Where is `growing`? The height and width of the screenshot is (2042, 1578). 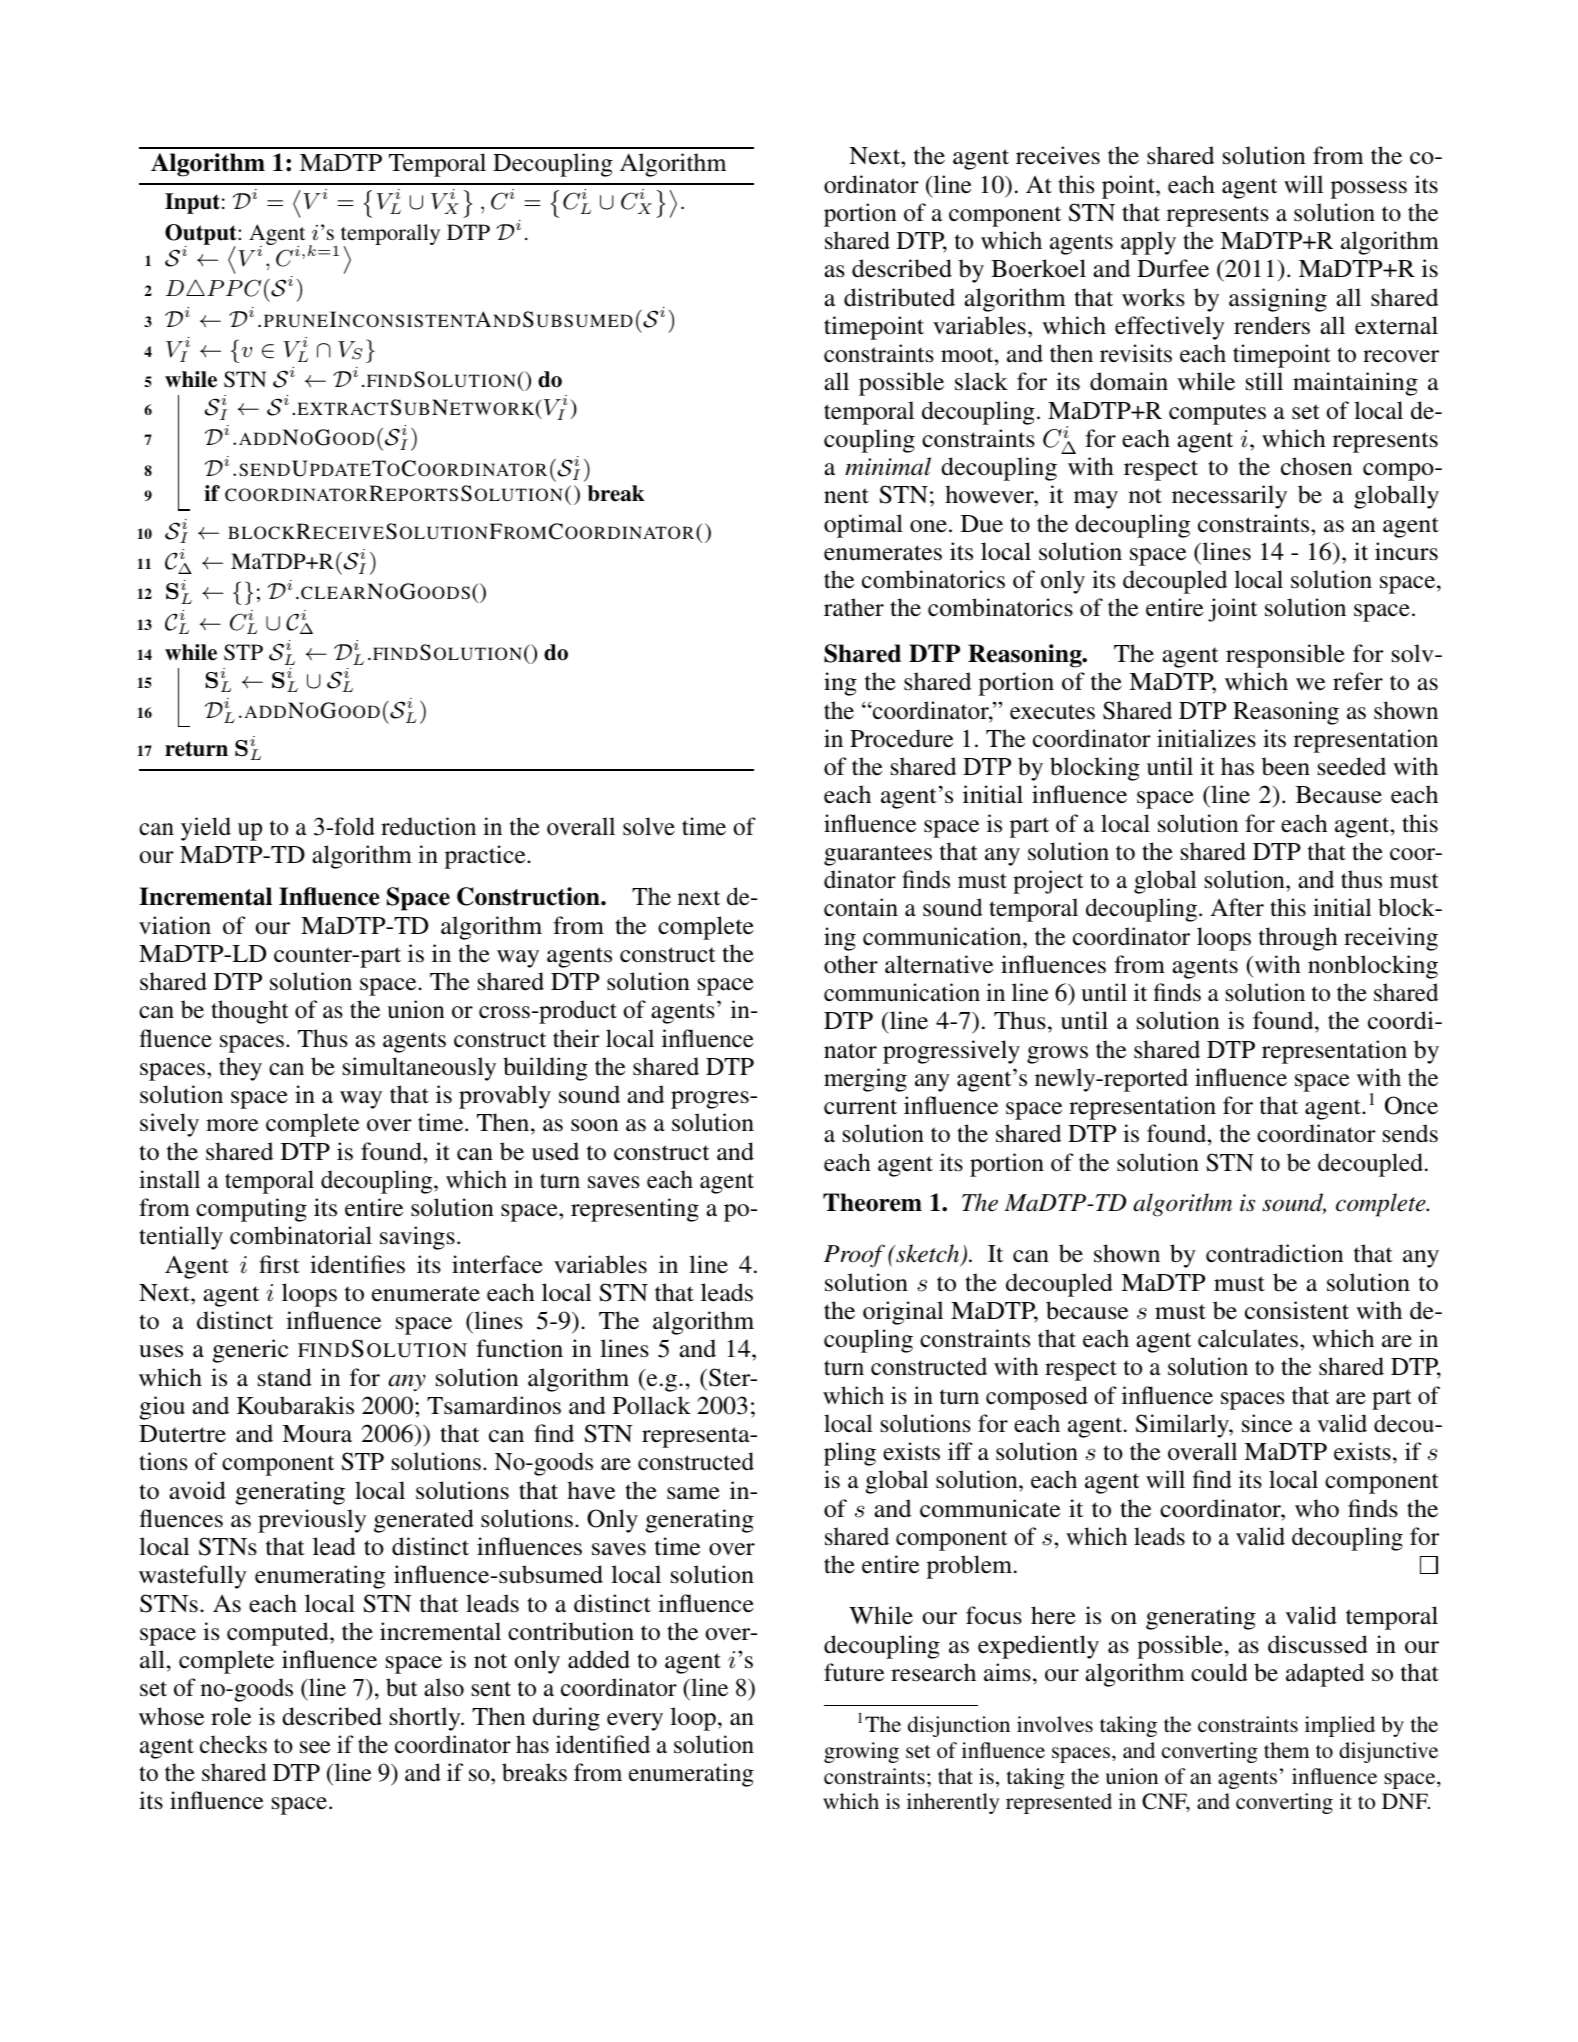 growing is located at coordinates (861, 1752).
